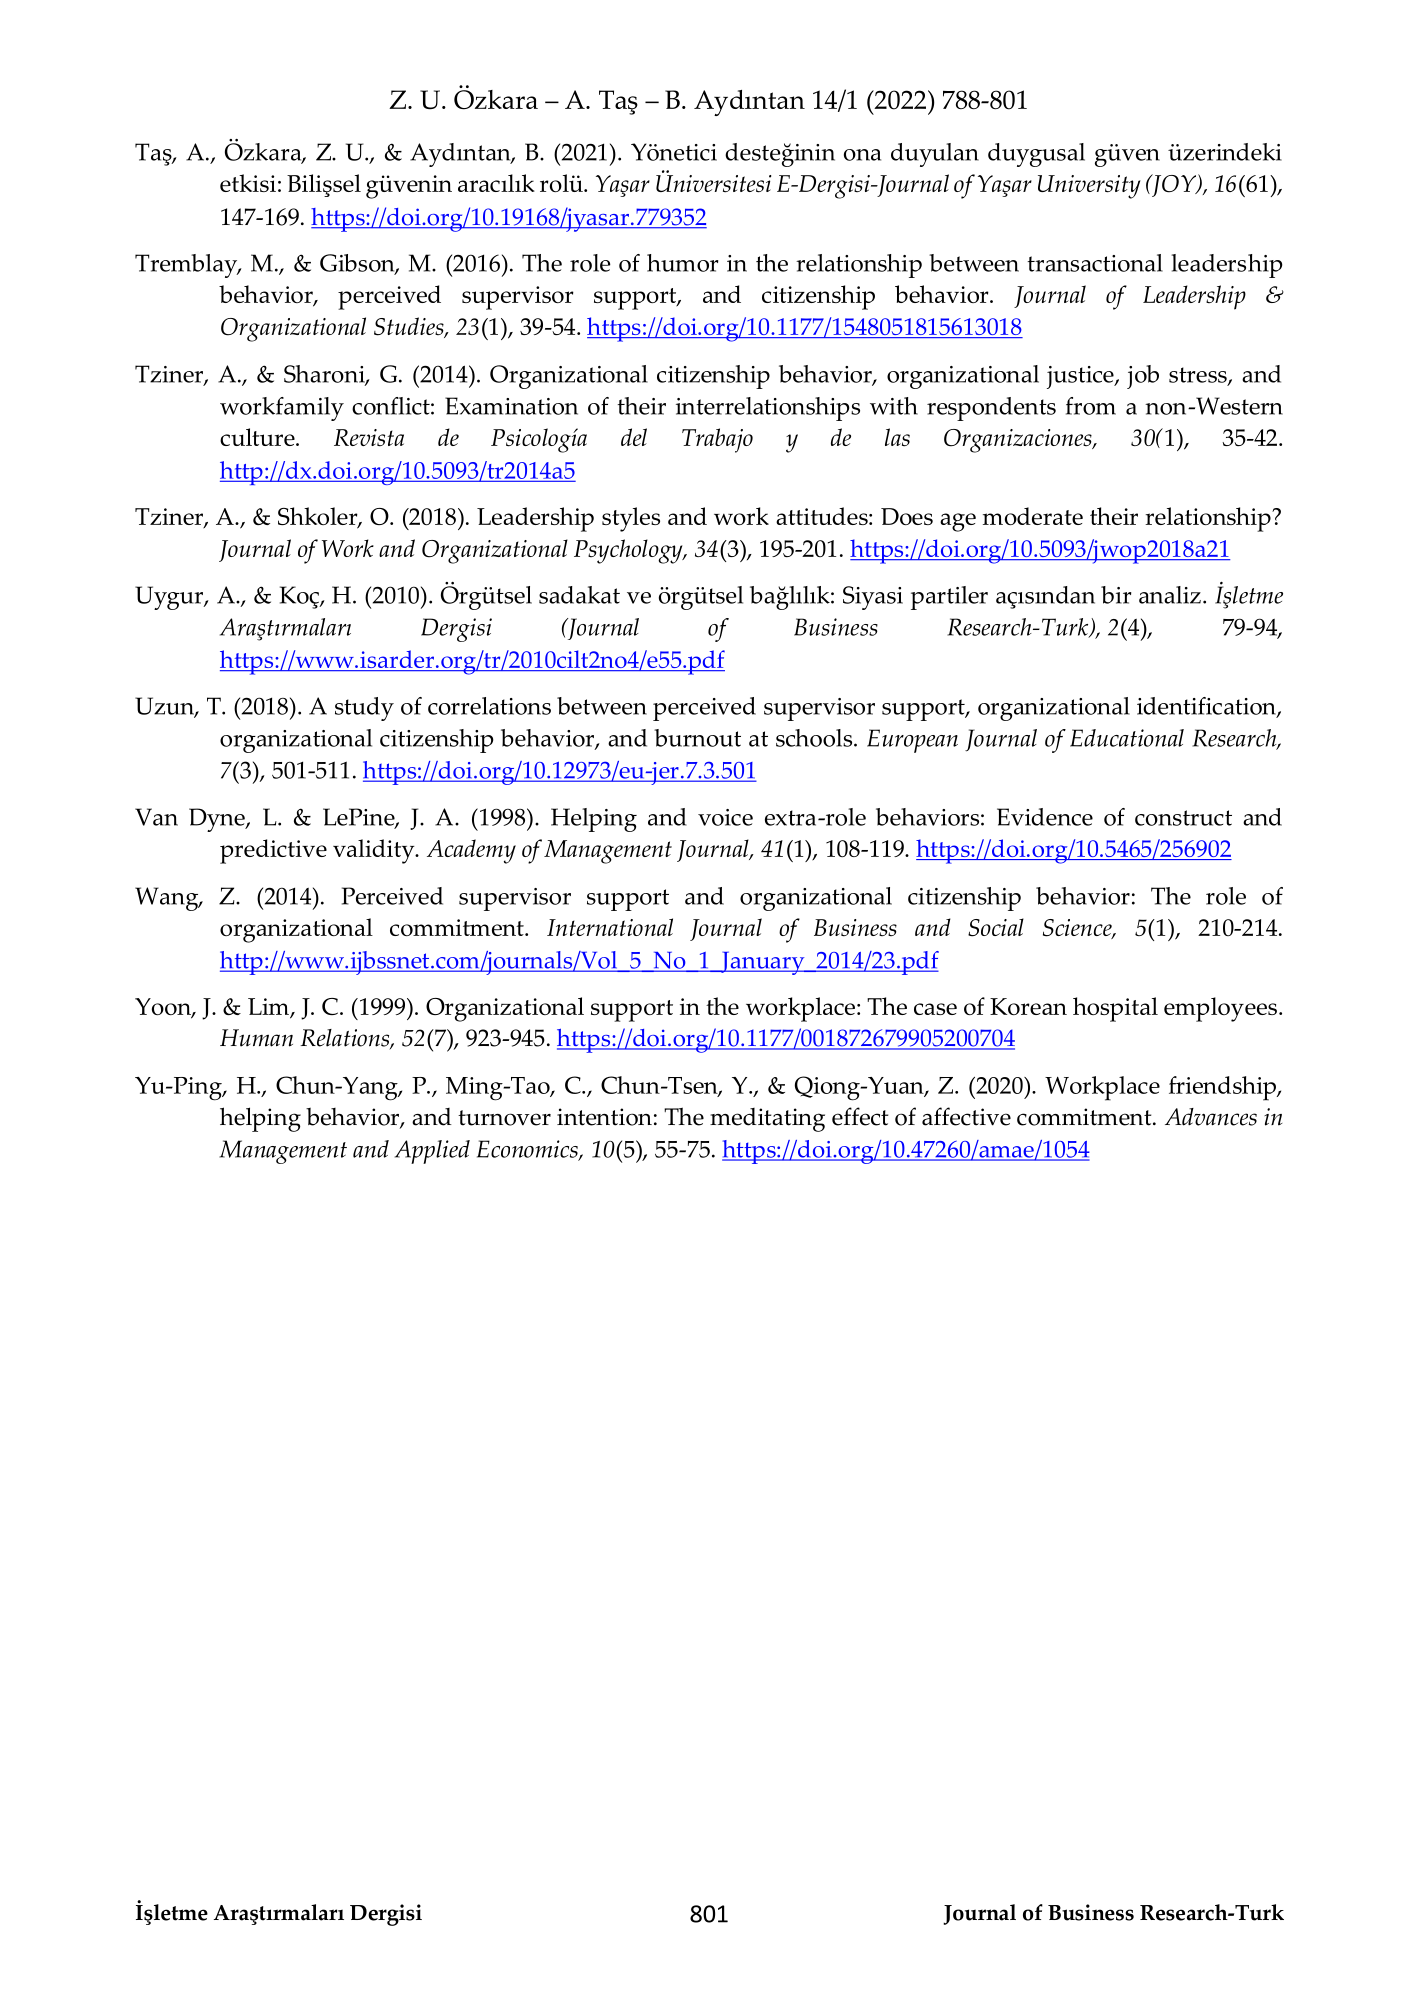 The height and width of the page is (2007, 1418). I want to click on moderate, so click(1033, 516).
